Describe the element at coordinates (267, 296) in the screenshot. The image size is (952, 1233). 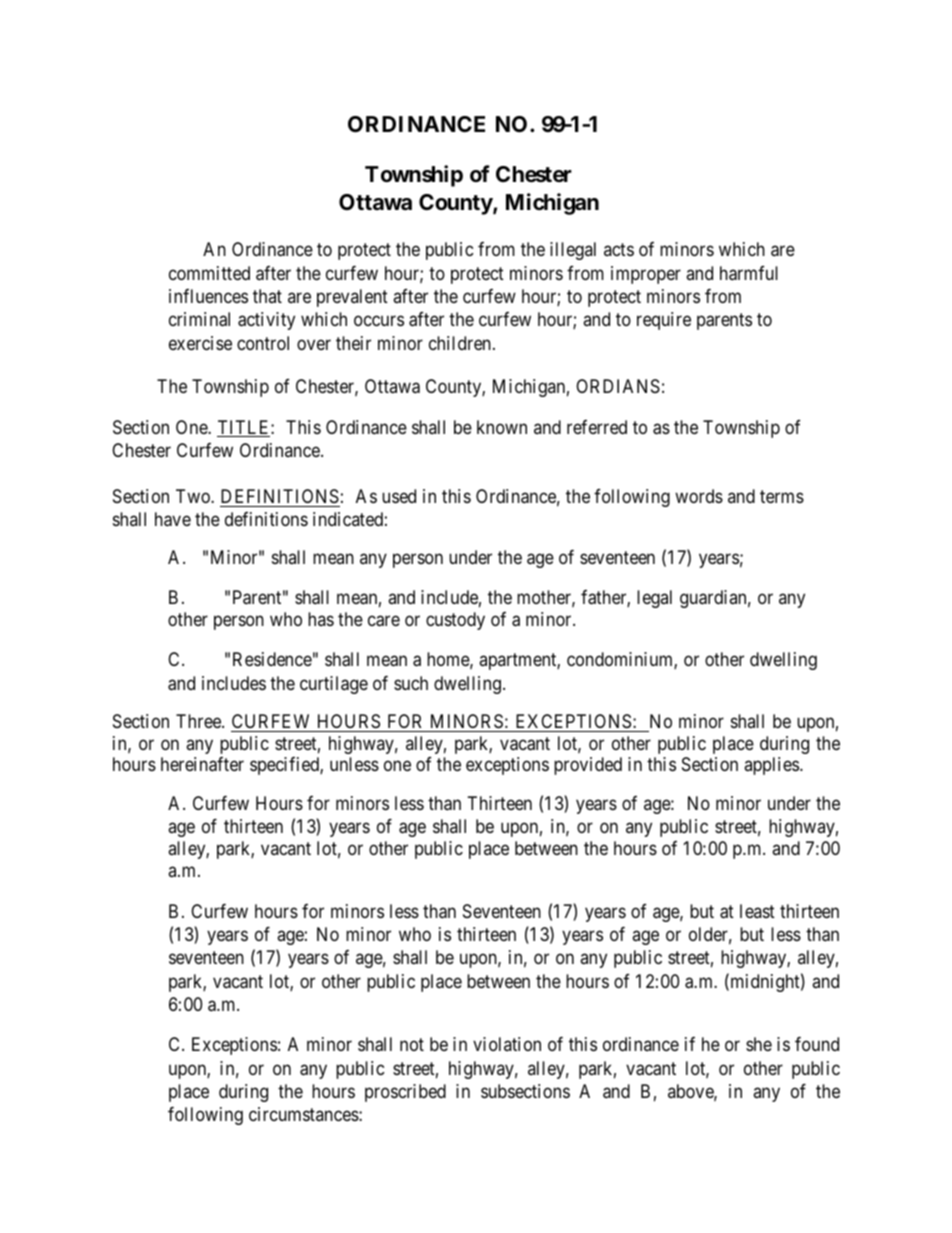
I see `that` at that location.
